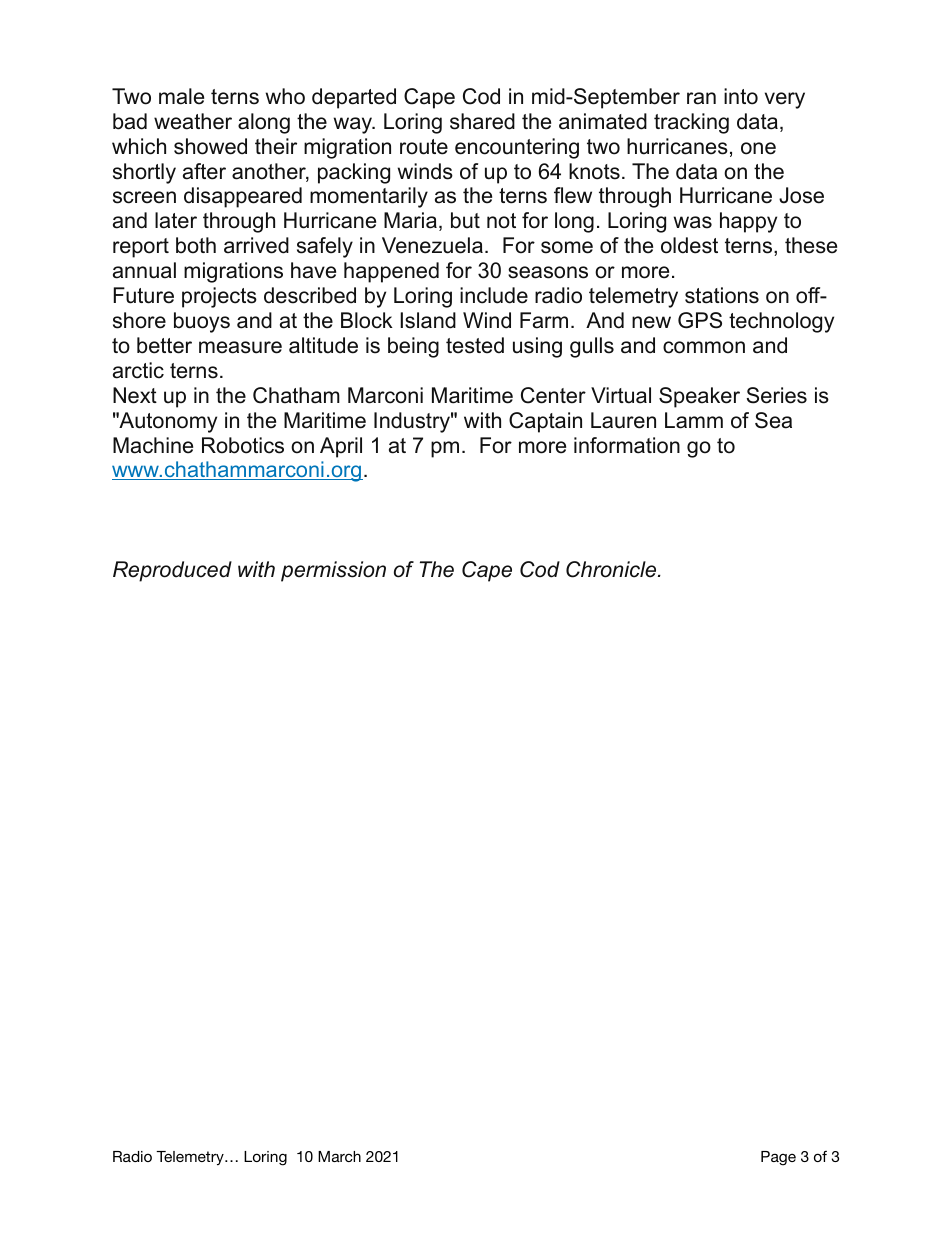  I want to click on Chronicle, so click(612, 569).
